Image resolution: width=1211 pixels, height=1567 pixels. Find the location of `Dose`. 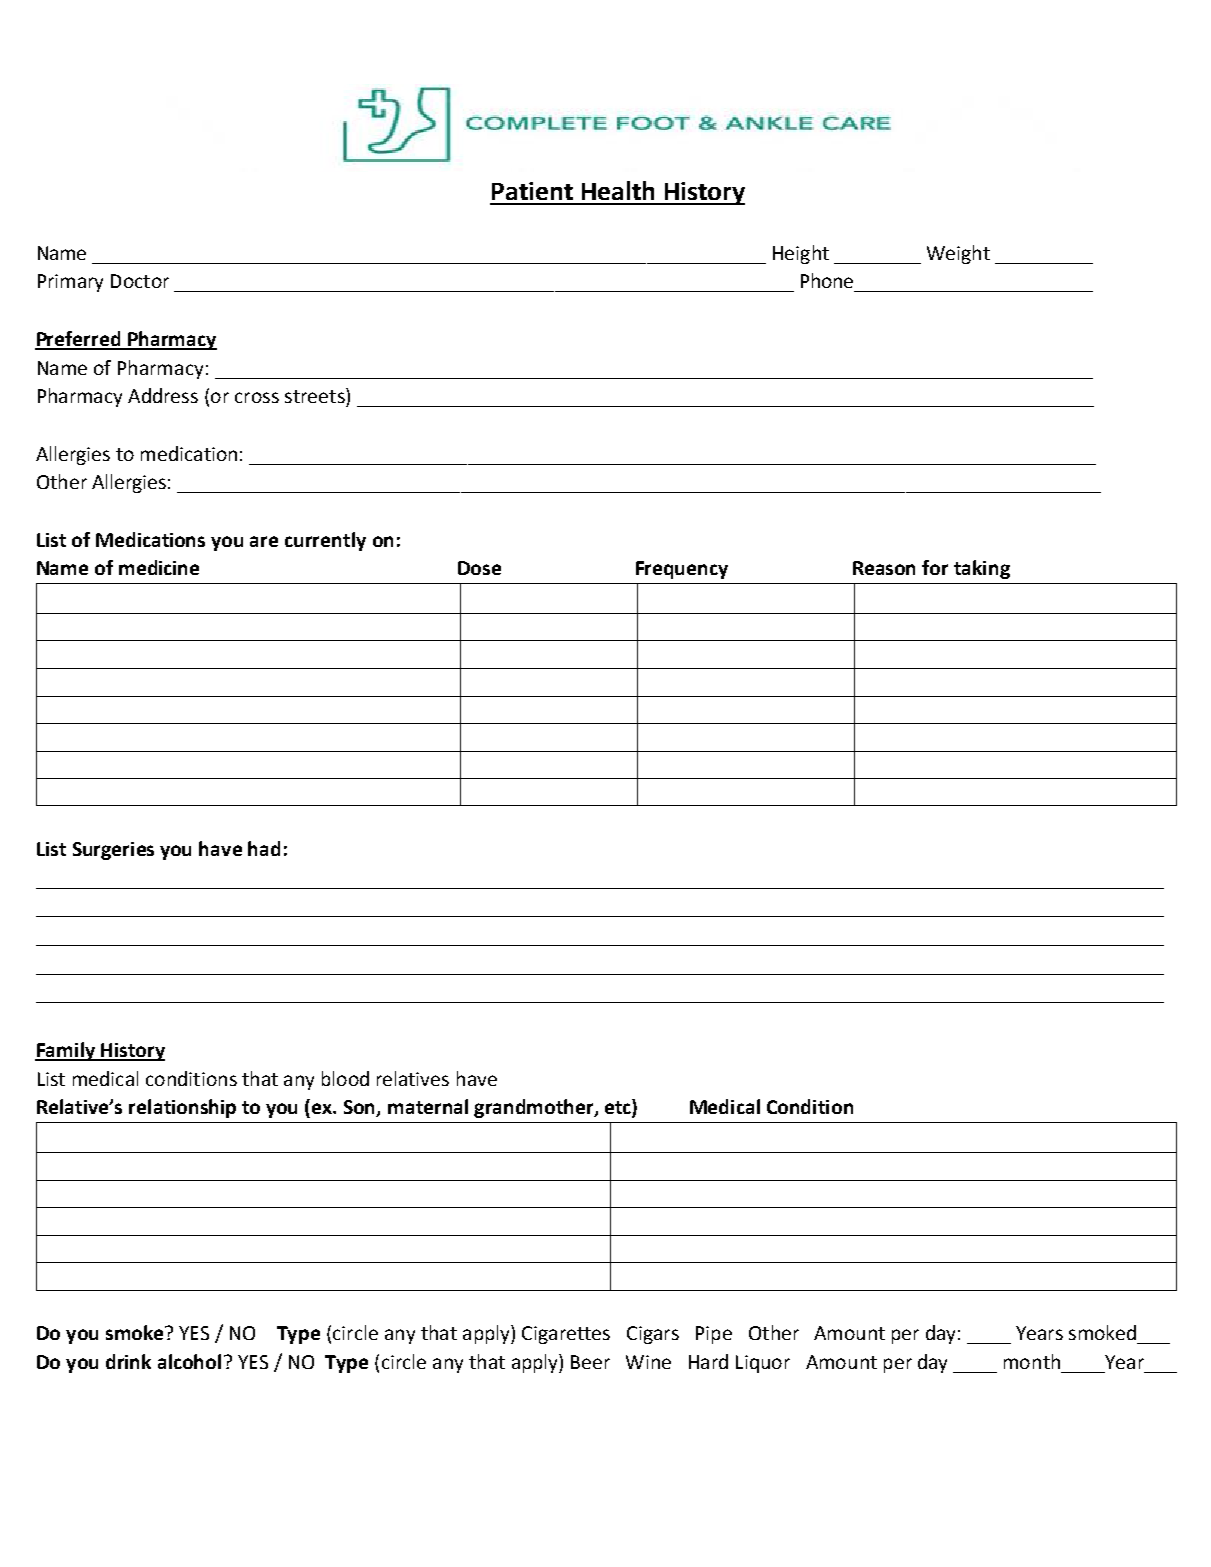

Dose is located at coordinates (479, 568).
